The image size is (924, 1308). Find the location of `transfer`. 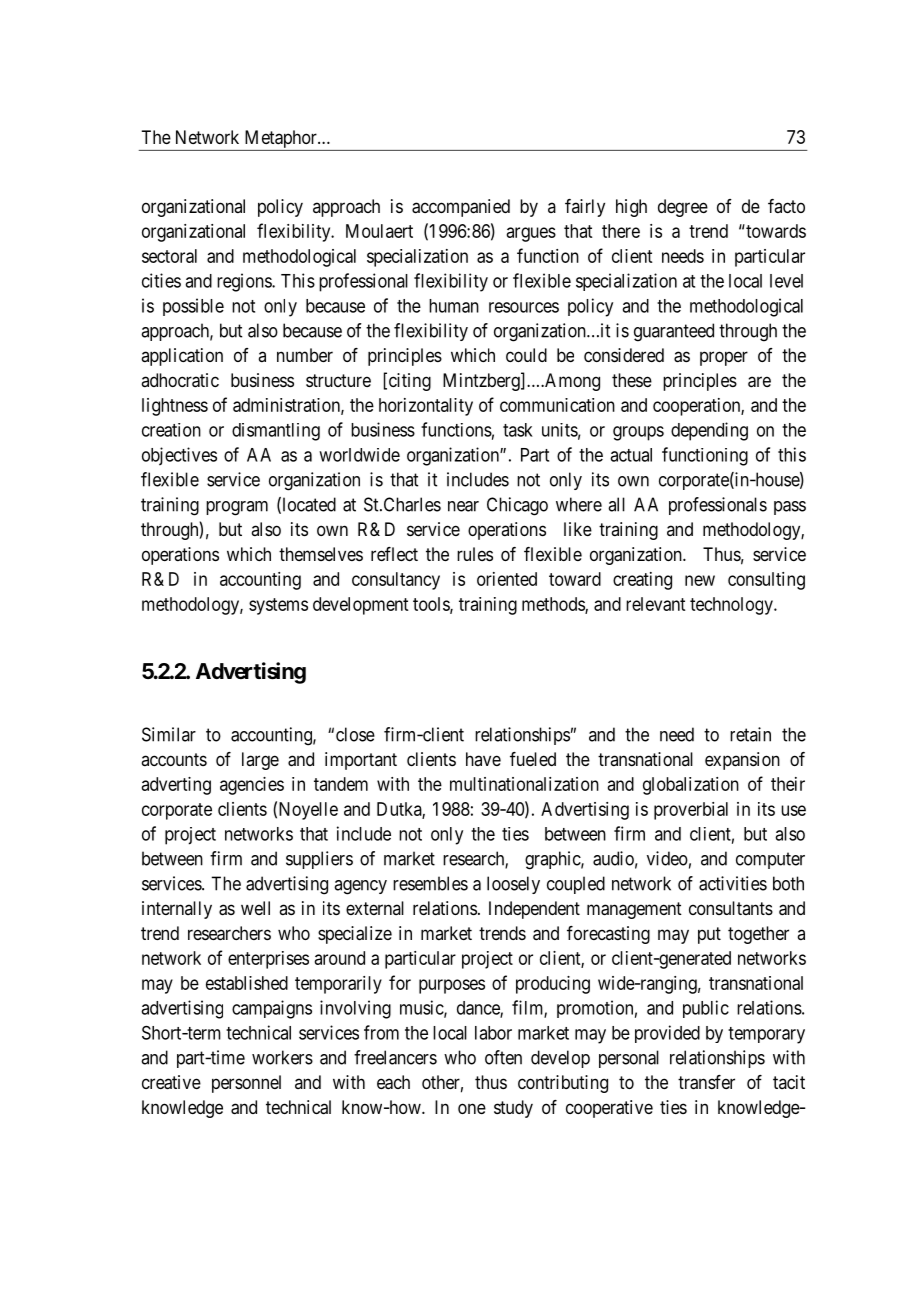

transfer is located at coordinates (706, 1082).
